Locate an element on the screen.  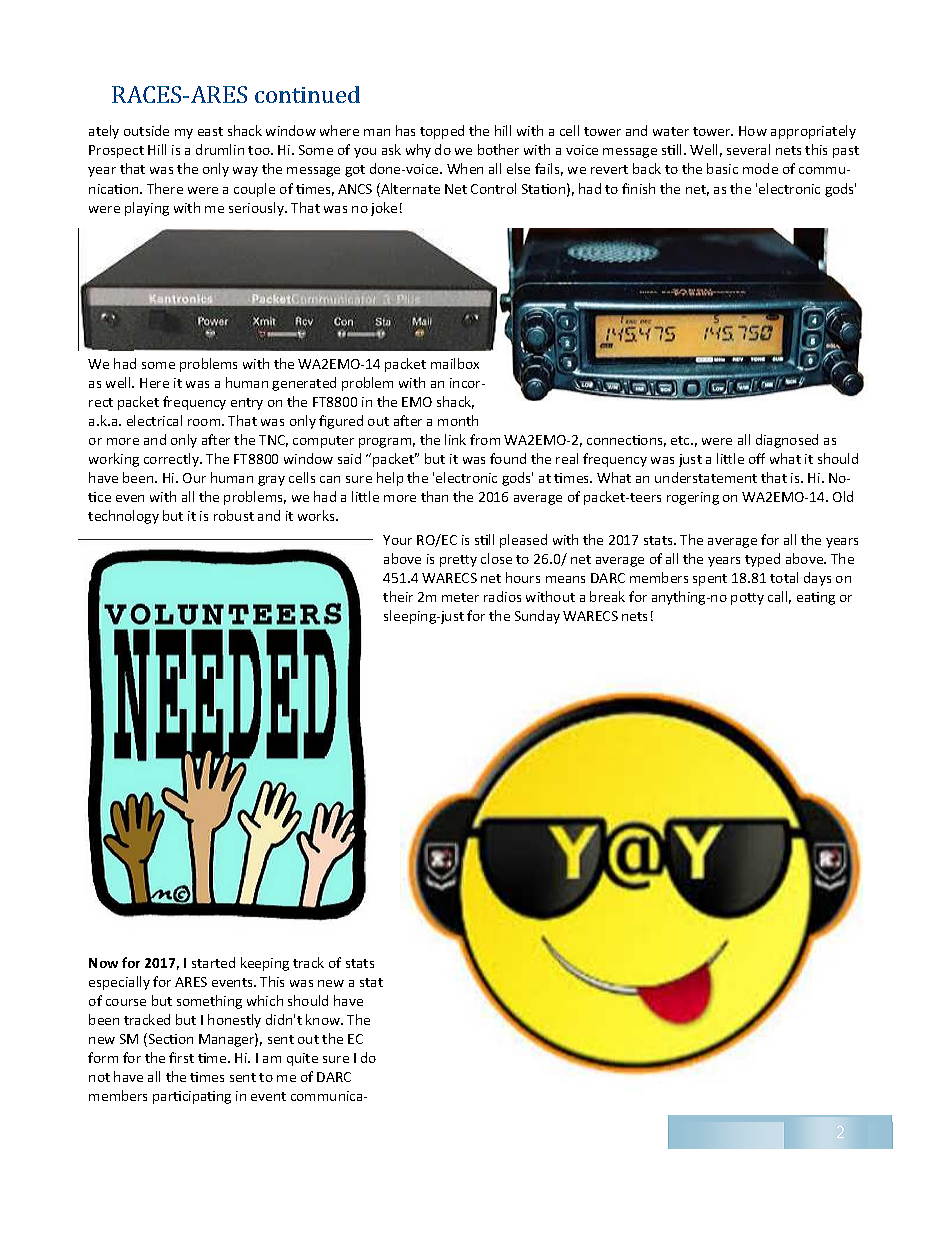
total is located at coordinates (784, 577).
